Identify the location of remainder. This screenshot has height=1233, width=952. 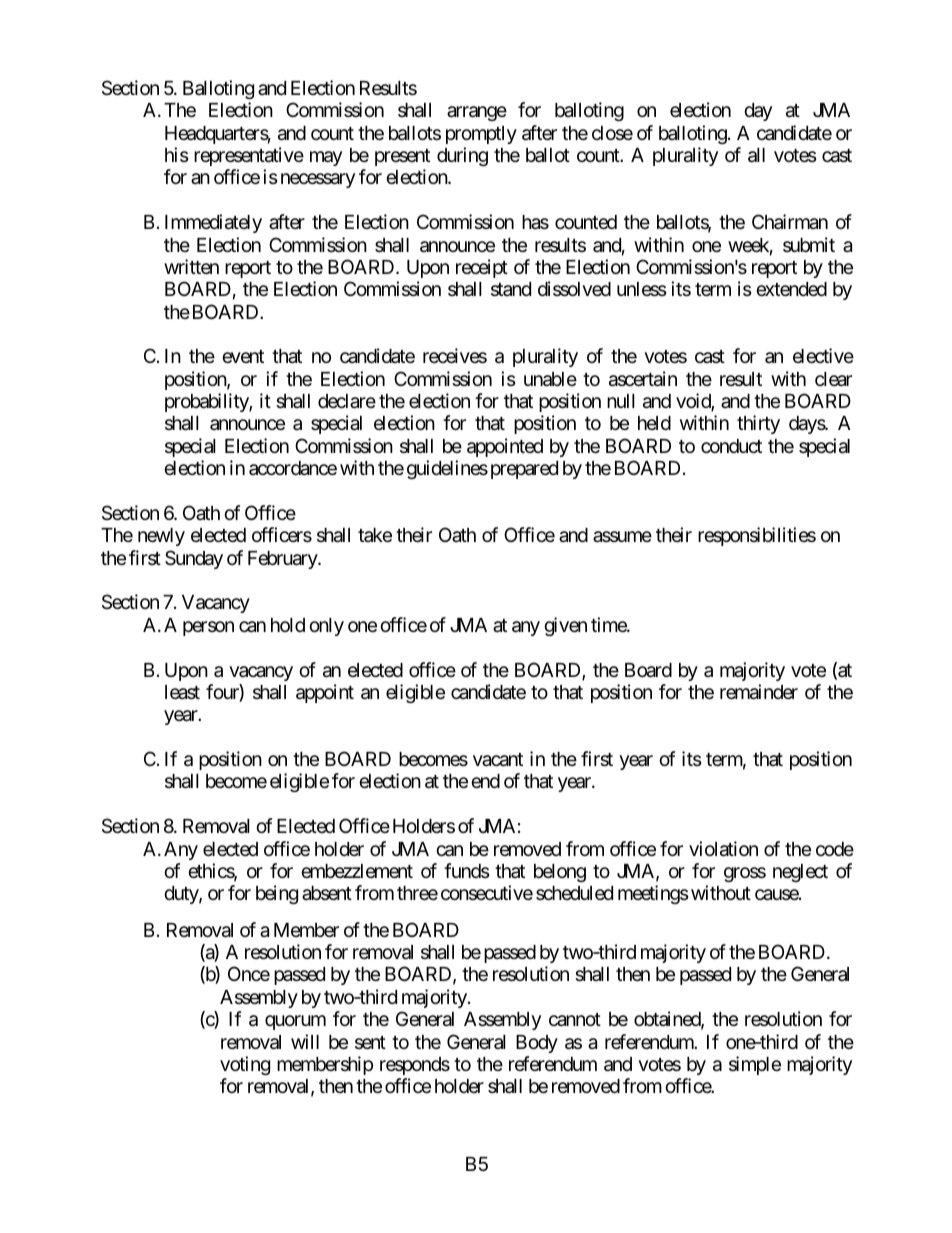
(759, 692).
